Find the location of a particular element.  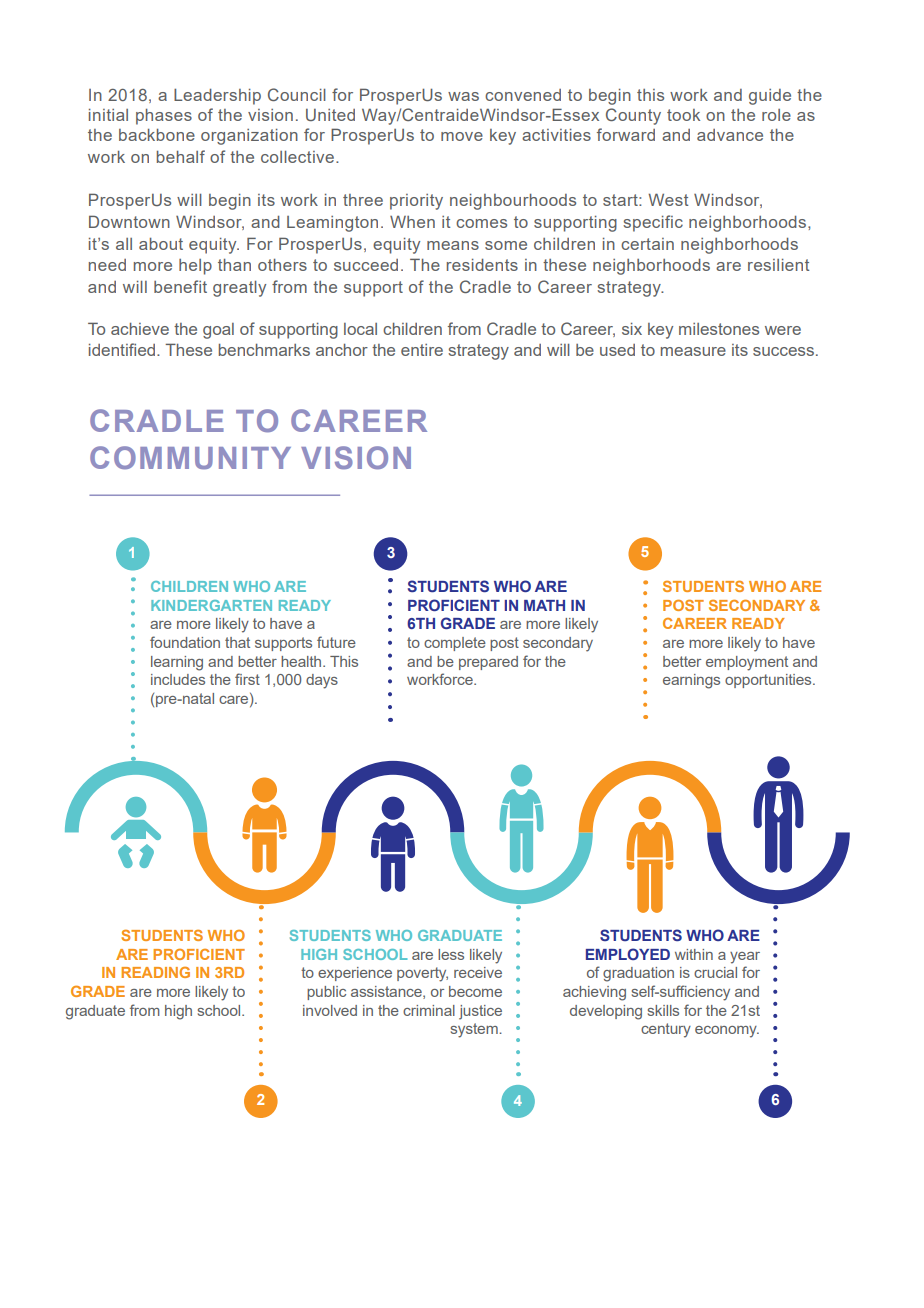

entire is located at coordinates (422, 350).
